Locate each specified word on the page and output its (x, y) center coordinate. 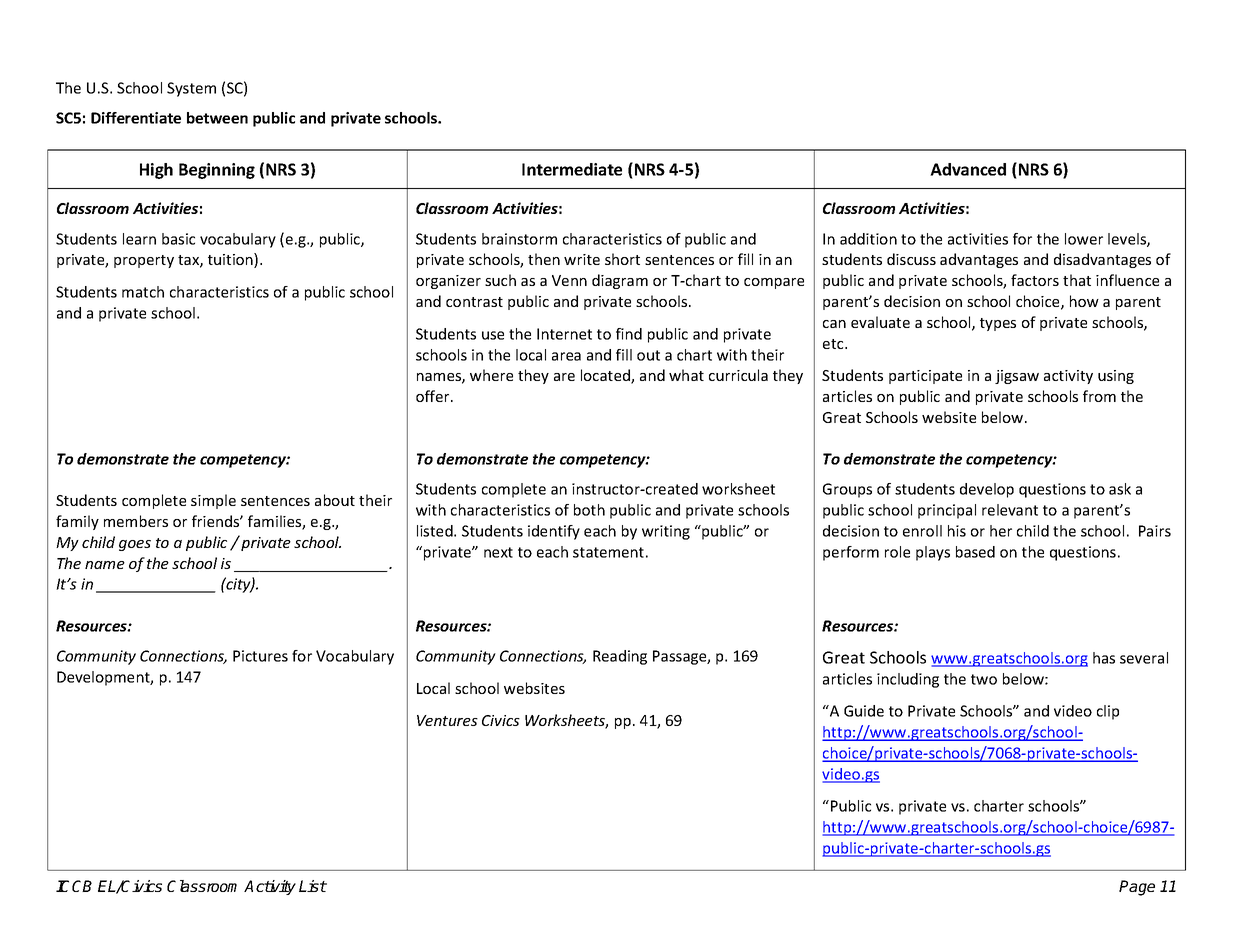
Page (1137, 888)
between (217, 118)
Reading (620, 657)
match (143, 292)
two (984, 679)
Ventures (447, 720)
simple (213, 501)
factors (1035, 280)
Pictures (260, 656)
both (589, 510)
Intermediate (572, 169)
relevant (1010, 510)
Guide (864, 711)
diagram (620, 281)
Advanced (968, 169)
